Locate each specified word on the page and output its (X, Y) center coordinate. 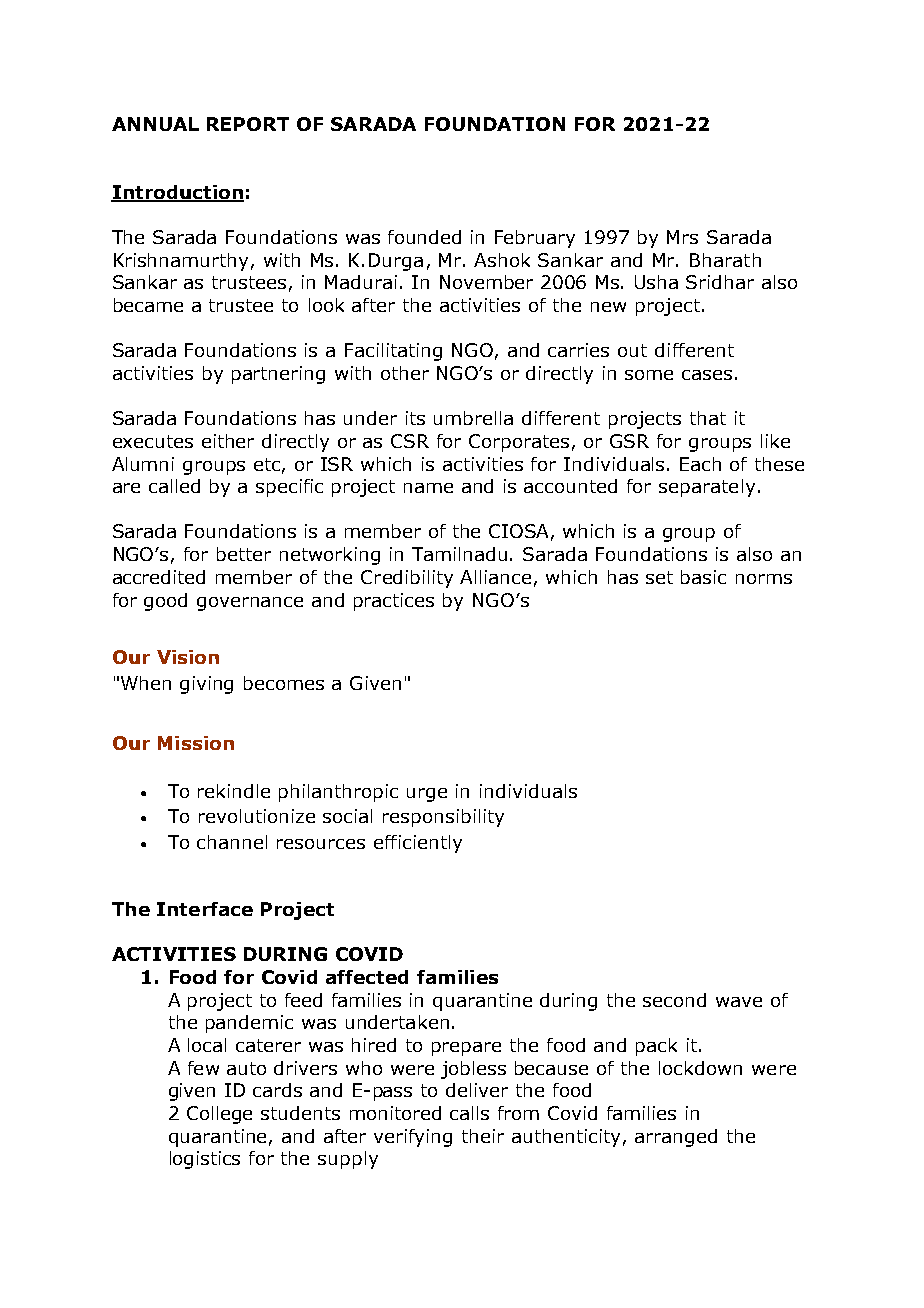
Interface (205, 909)
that (708, 418)
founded (424, 237)
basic (703, 577)
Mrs (682, 237)
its (415, 418)
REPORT (248, 124)
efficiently (418, 844)
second (674, 1000)
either (228, 441)
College (219, 1115)
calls (469, 1113)
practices (394, 602)
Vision (188, 657)
